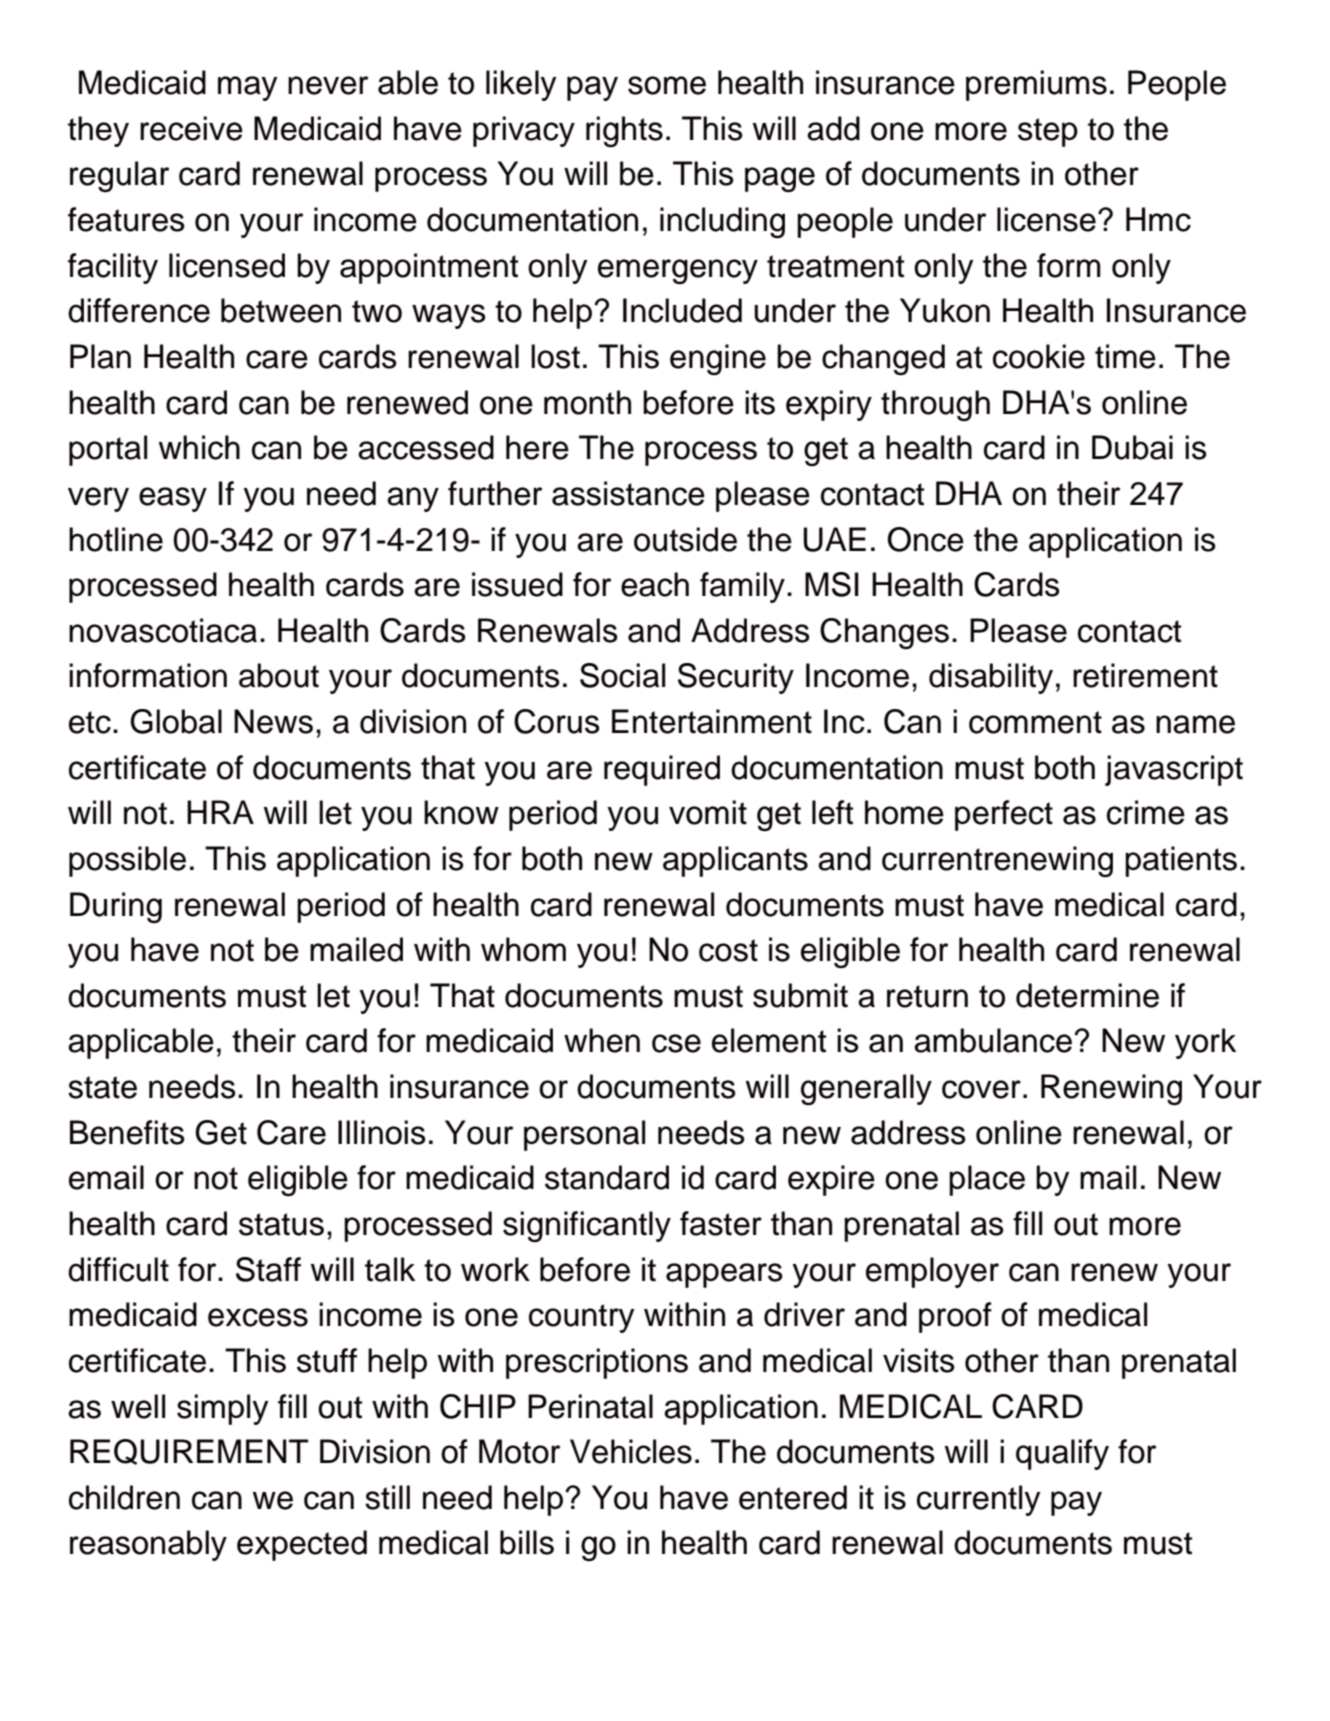 This screenshot has width=1330, height=1721. What do you see at coordinates (191, 128) in the screenshot?
I see `receive` at bounding box center [191, 128].
